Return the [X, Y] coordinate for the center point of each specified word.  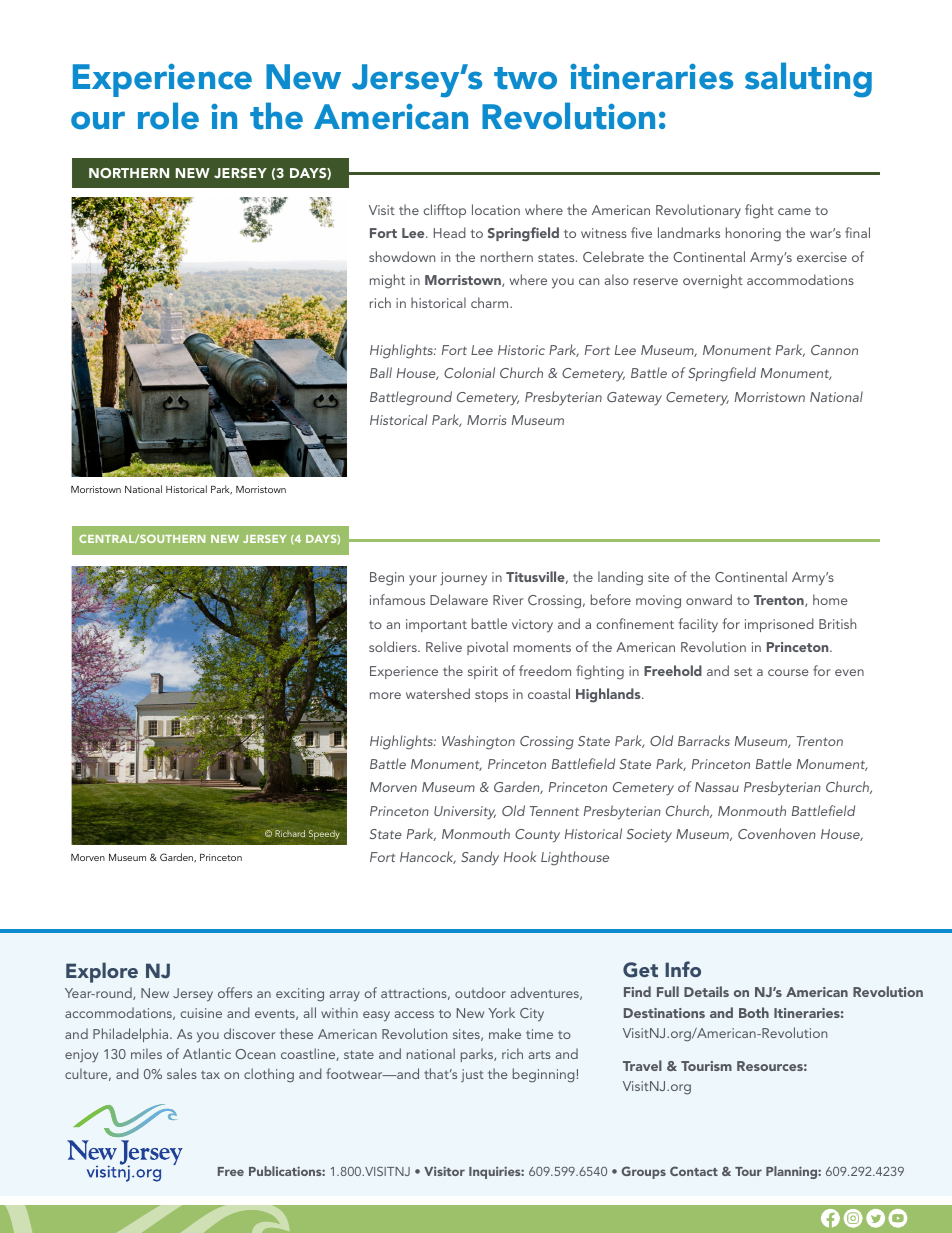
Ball [381, 372]
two [525, 78]
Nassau [717, 787]
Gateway [634, 399]
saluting [808, 80]
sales [182, 1073]
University [465, 813]
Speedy [324, 835]
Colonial [469, 372]
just [472, 1076]
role [168, 116]
